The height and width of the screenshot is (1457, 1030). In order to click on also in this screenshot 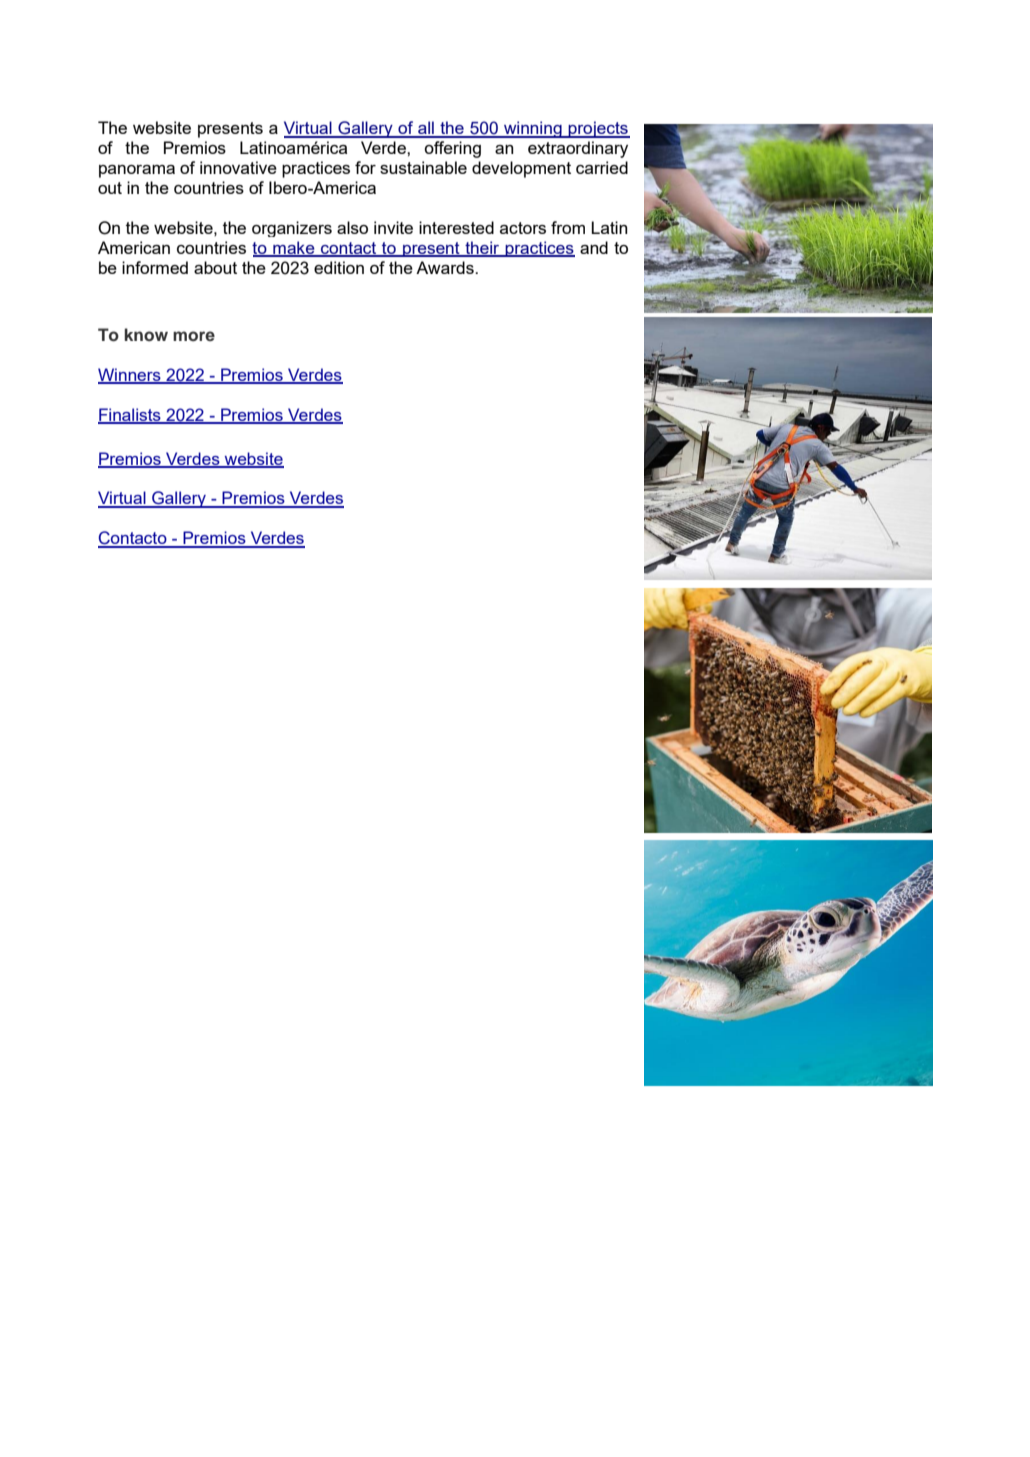, I will do `click(352, 227)`.
